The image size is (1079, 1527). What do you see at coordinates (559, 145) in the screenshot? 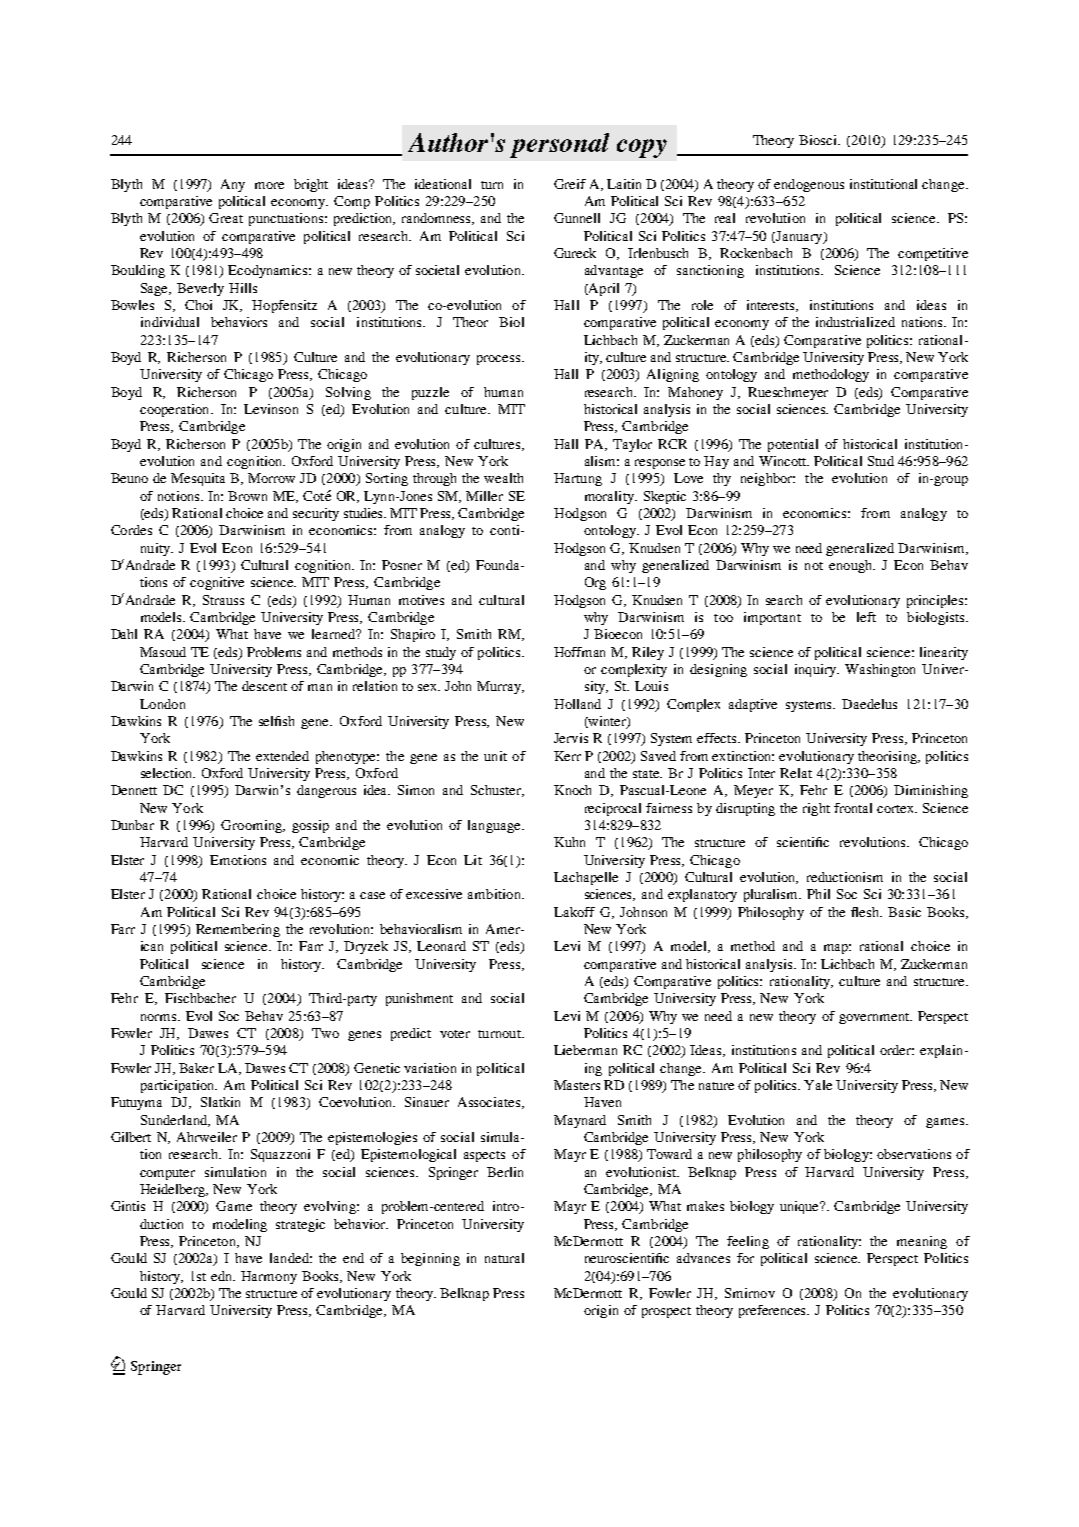
I see `personal` at bounding box center [559, 145].
